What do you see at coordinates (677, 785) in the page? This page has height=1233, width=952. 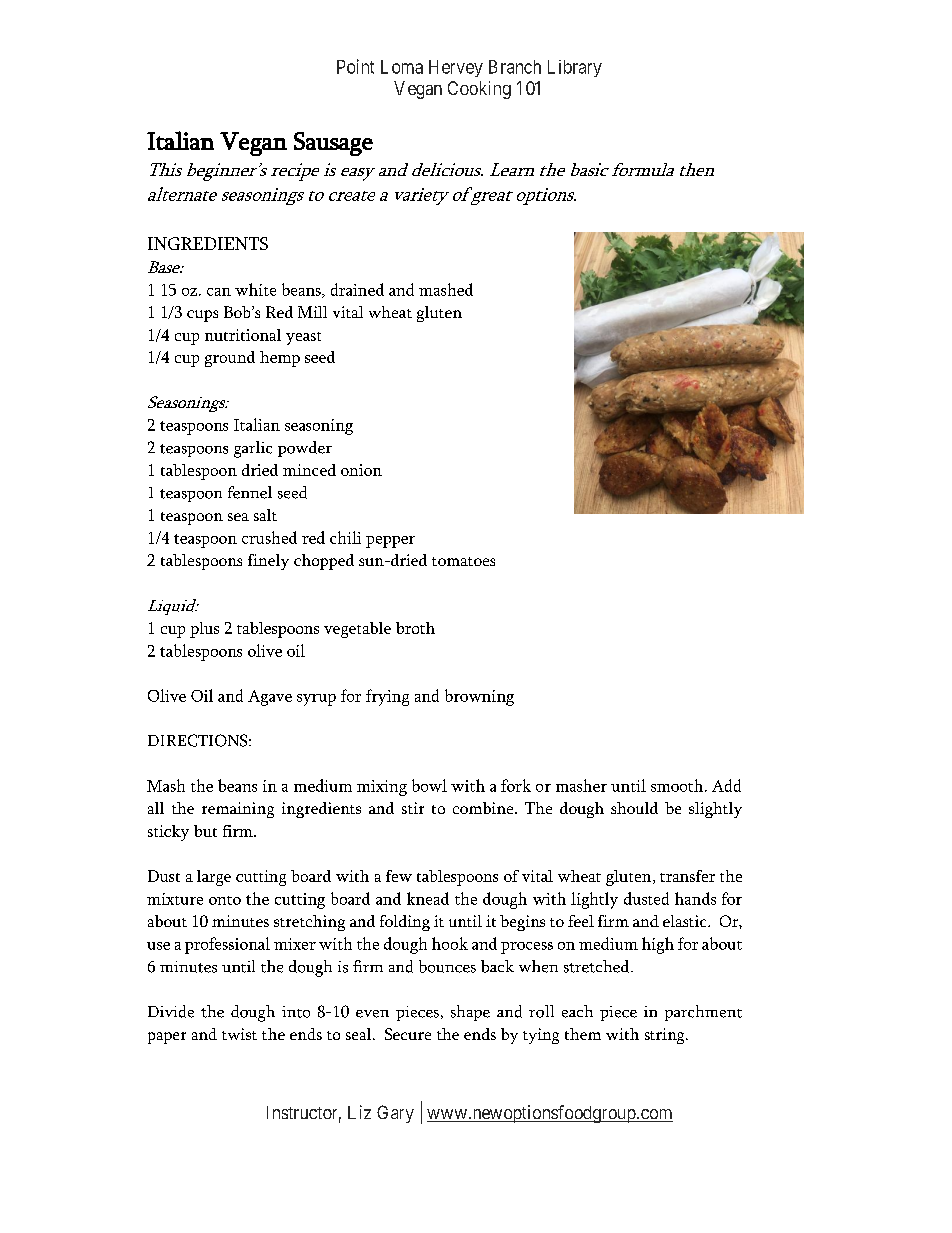 I see `smooth` at bounding box center [677, 785].
